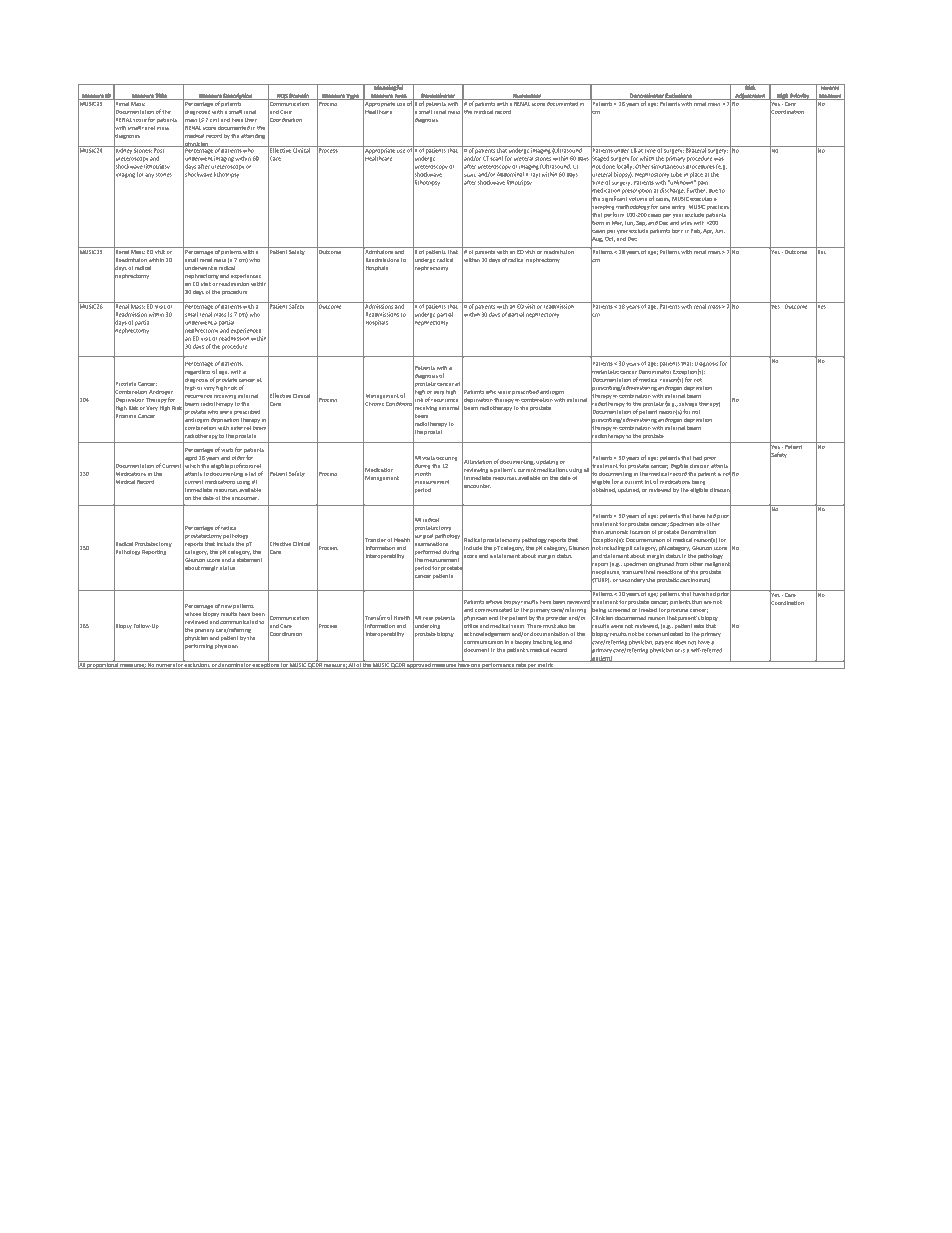 The image size is (952, 1233). I want to click on any, so click(149, 175).
